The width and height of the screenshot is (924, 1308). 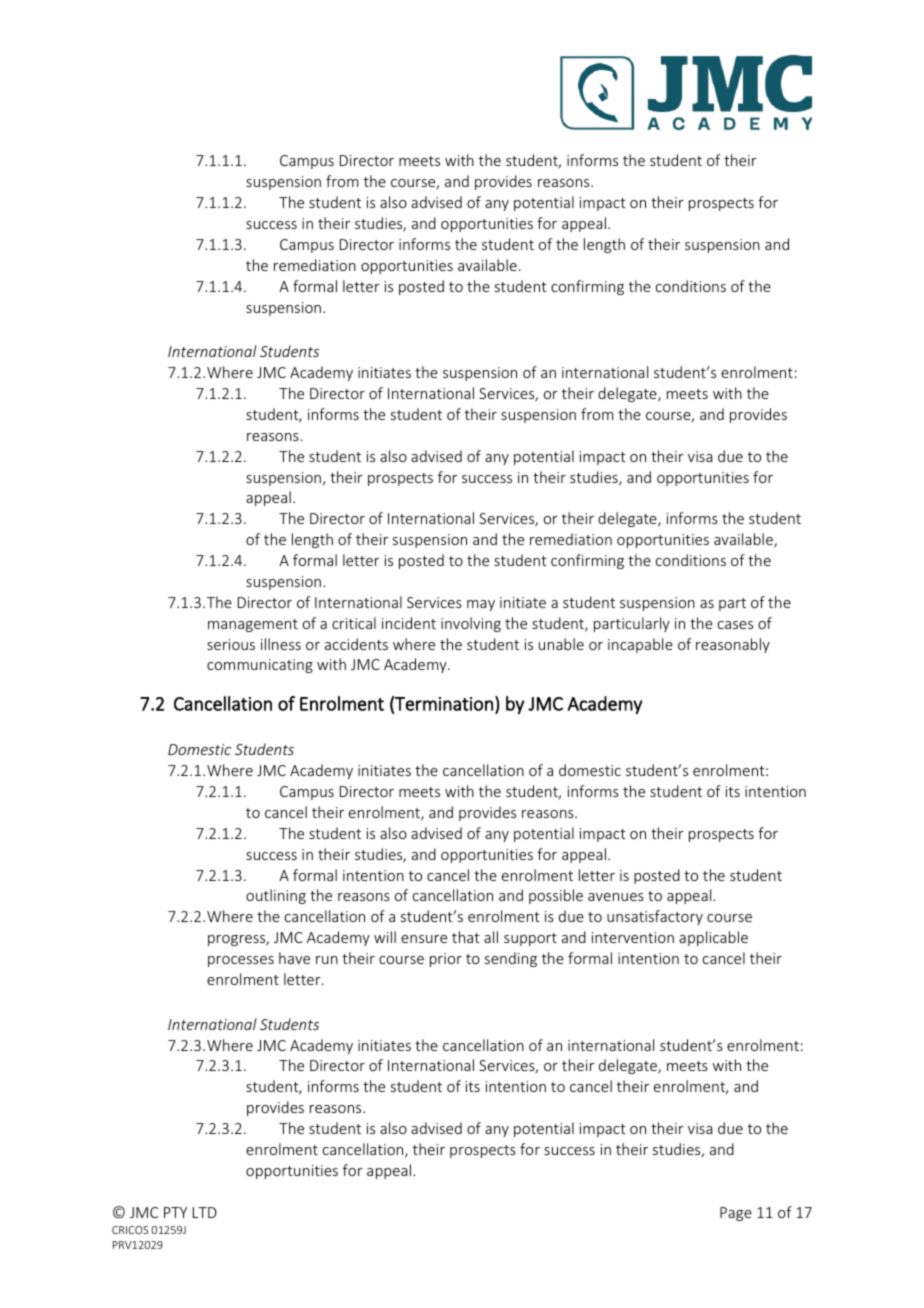 I want to click on involving, so click(x=471, y=624).
